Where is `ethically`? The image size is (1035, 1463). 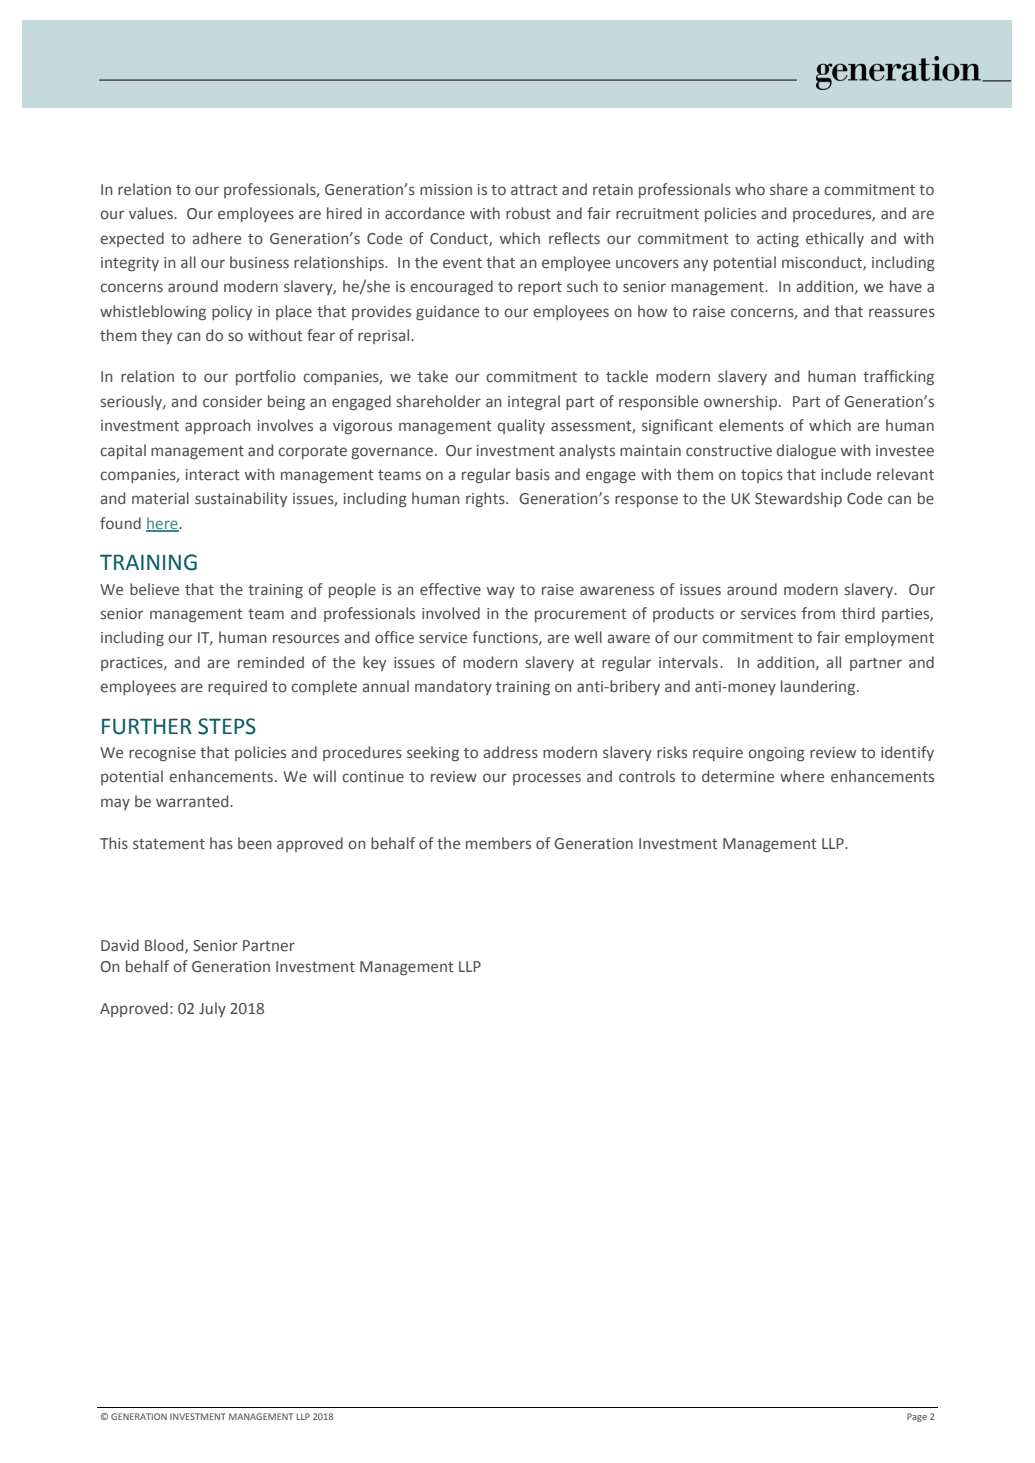 ethically is located at coordinates (835, 239).
